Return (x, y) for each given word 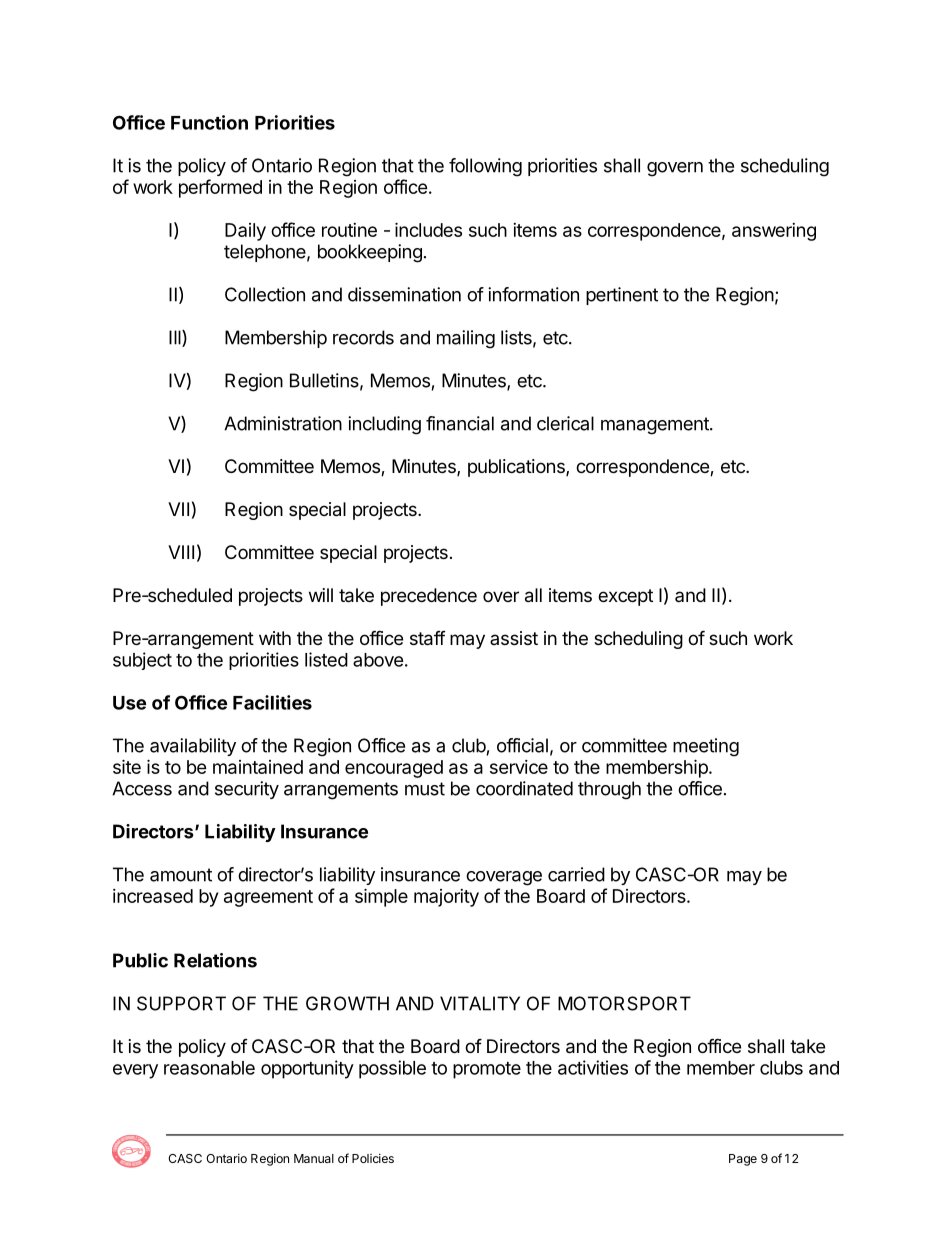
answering (774, 232)
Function (209, 122)
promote (487, 1070)
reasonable (209, 1068)
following (485, 167)
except (625, 597)
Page (743, 1160)
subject (142, 661)
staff (428, 638)
